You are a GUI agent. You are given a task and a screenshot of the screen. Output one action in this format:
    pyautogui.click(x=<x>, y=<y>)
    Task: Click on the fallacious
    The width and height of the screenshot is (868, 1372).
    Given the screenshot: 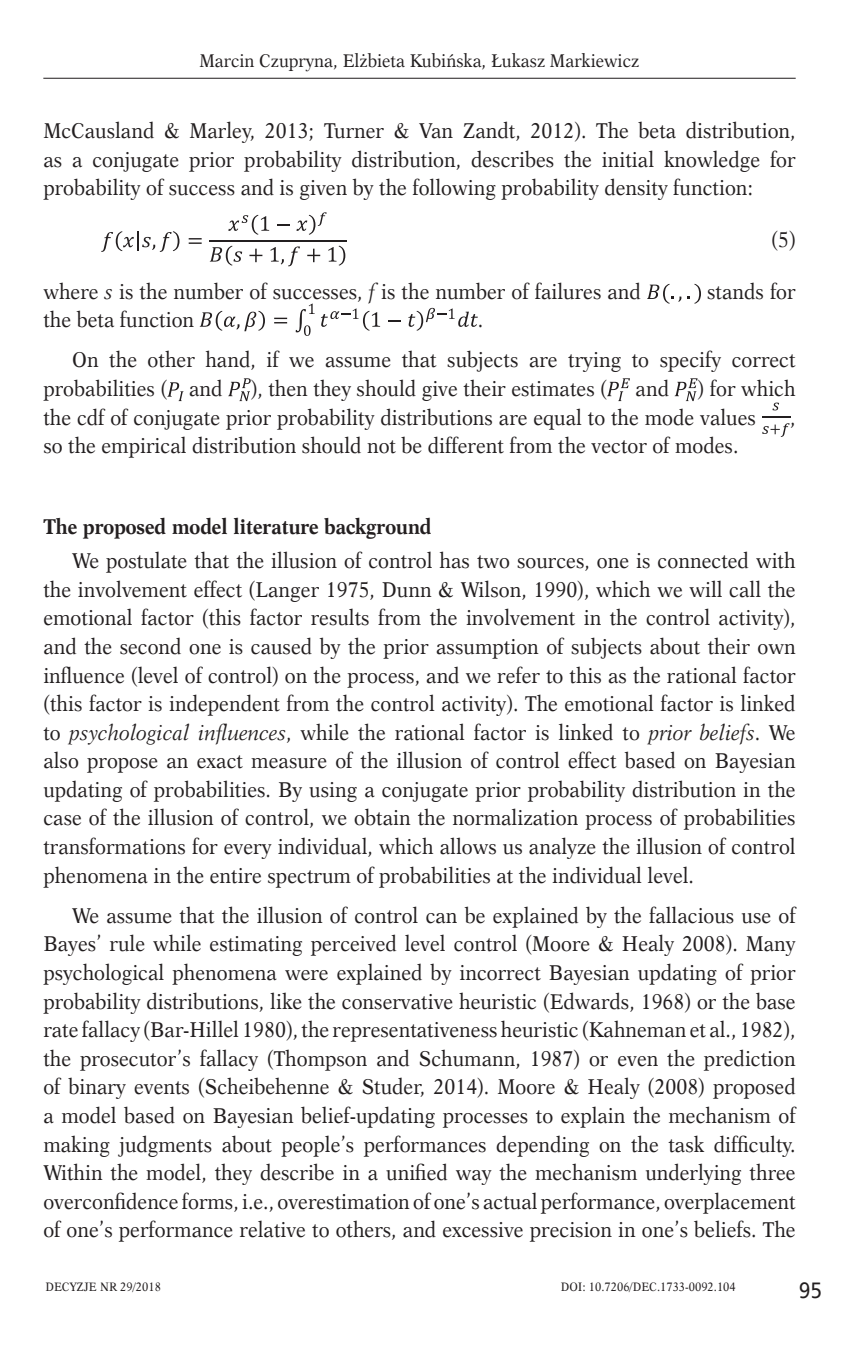 What is the action you would take?
    pyautogui.click(x=691, y=915)
